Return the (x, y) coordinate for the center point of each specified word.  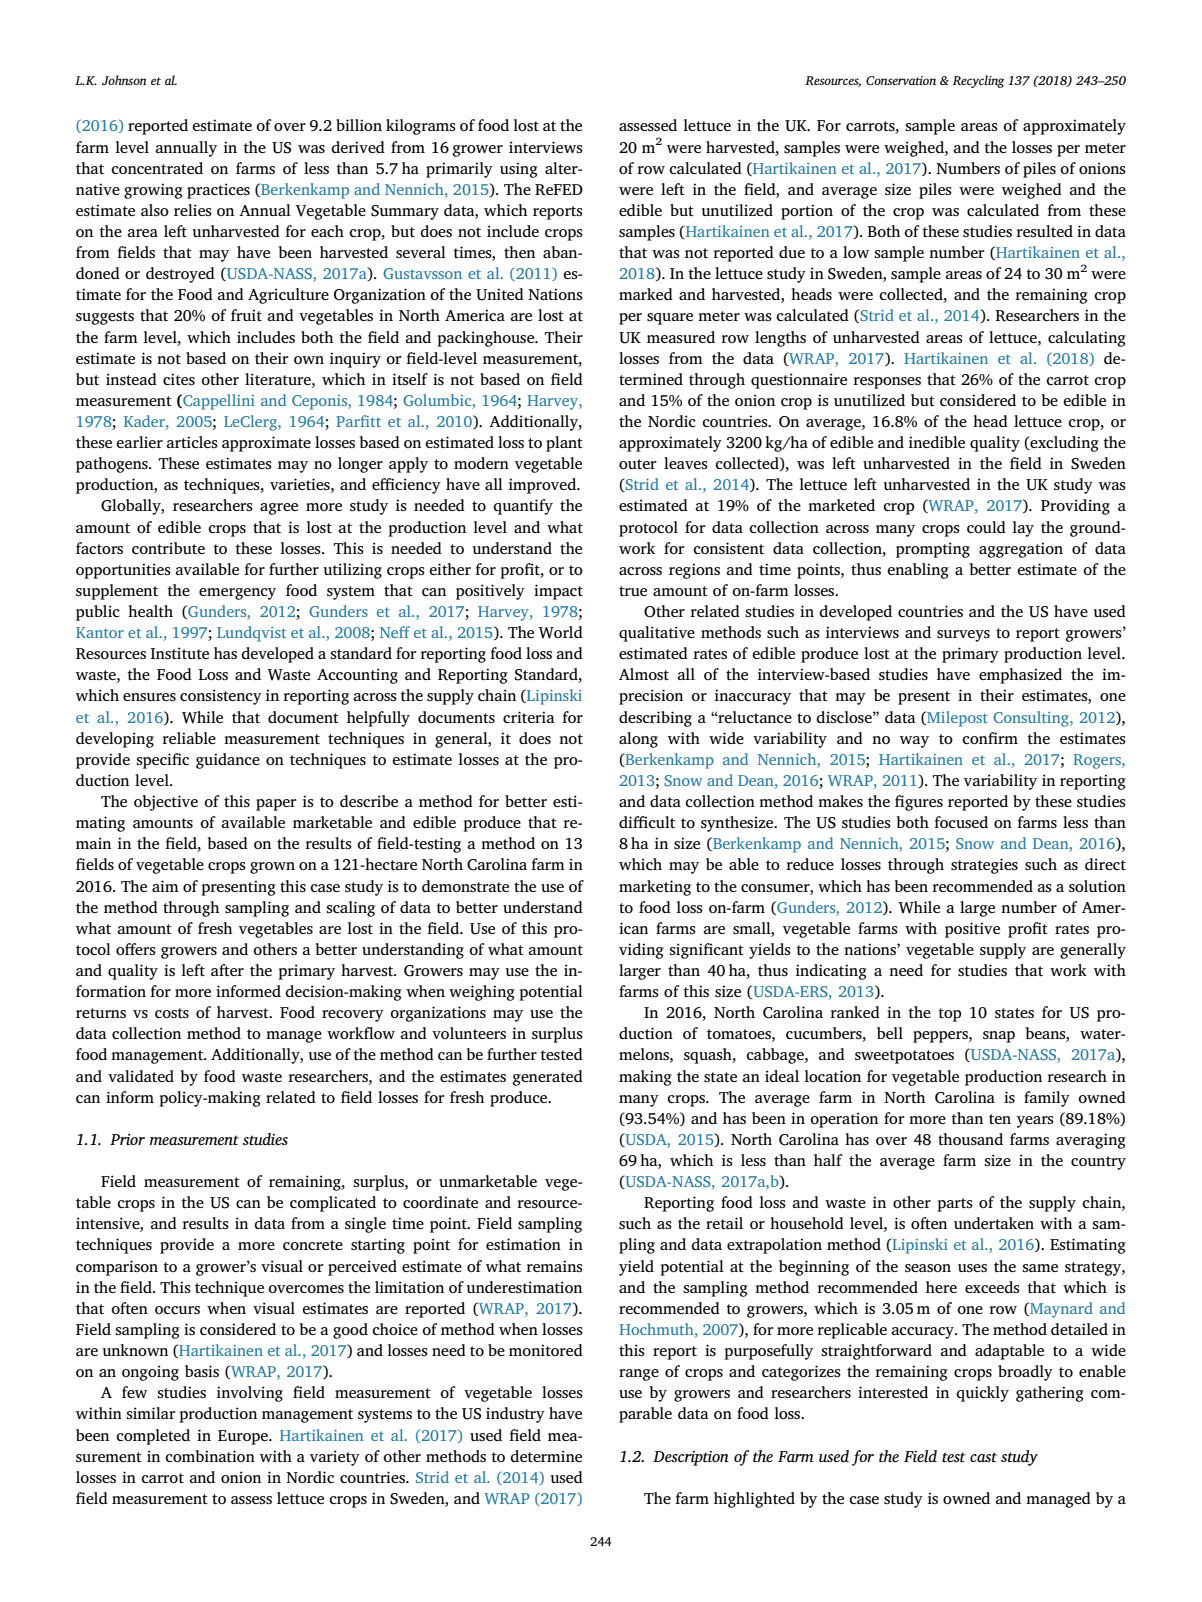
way (914, 742)
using (519, 170)
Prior (127, 1139)
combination (210, 1456)
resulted (1044, 231)
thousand (970, 1139)
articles (192, 442)
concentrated (157, 168)
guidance (228, 761)
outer (638, 464)
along (638, 740)
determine (546, 1456)
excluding (1063, 444)
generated (547, 1078)
